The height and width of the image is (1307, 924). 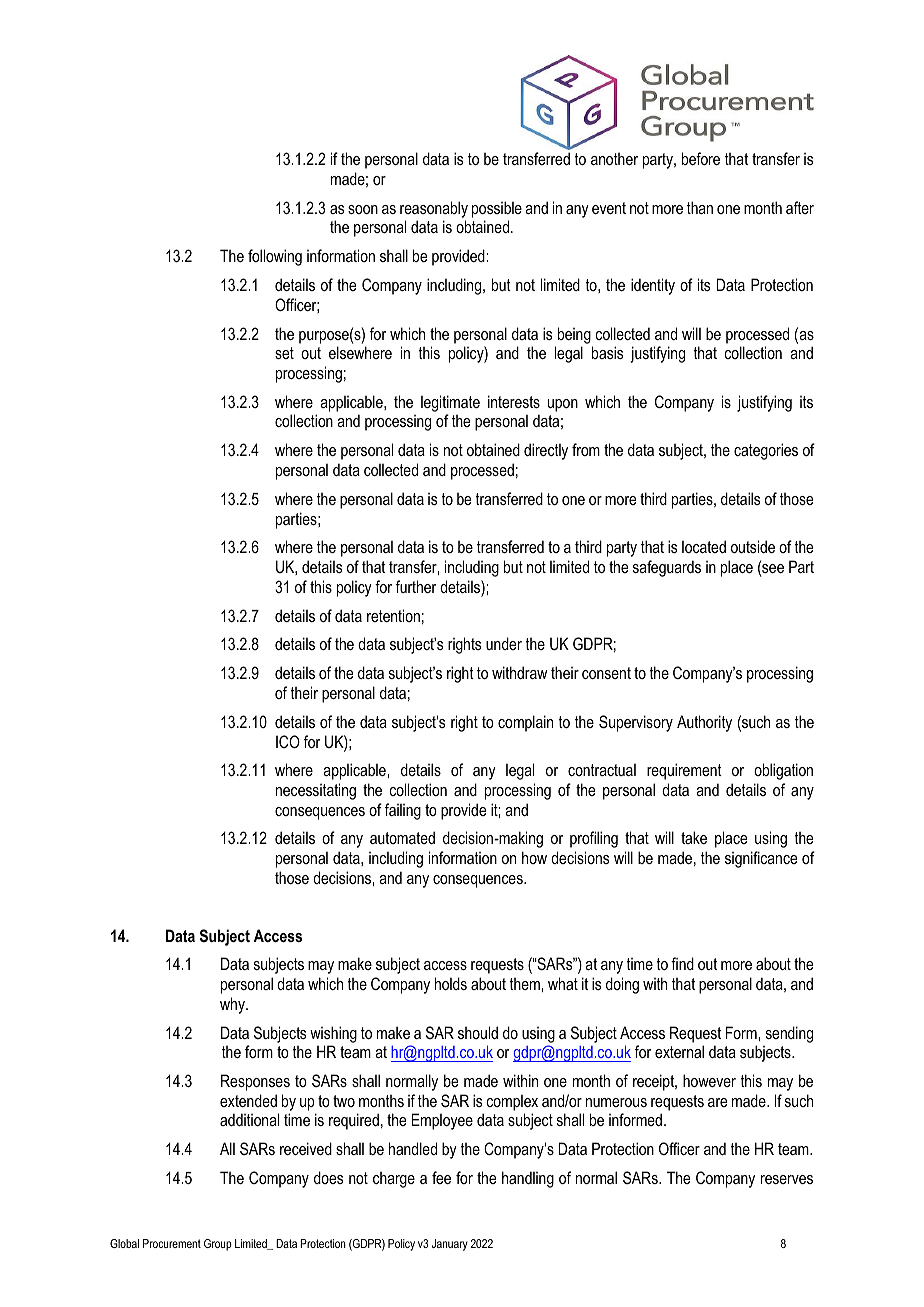 I want to click on Group, so click(x=218, y=1245).
